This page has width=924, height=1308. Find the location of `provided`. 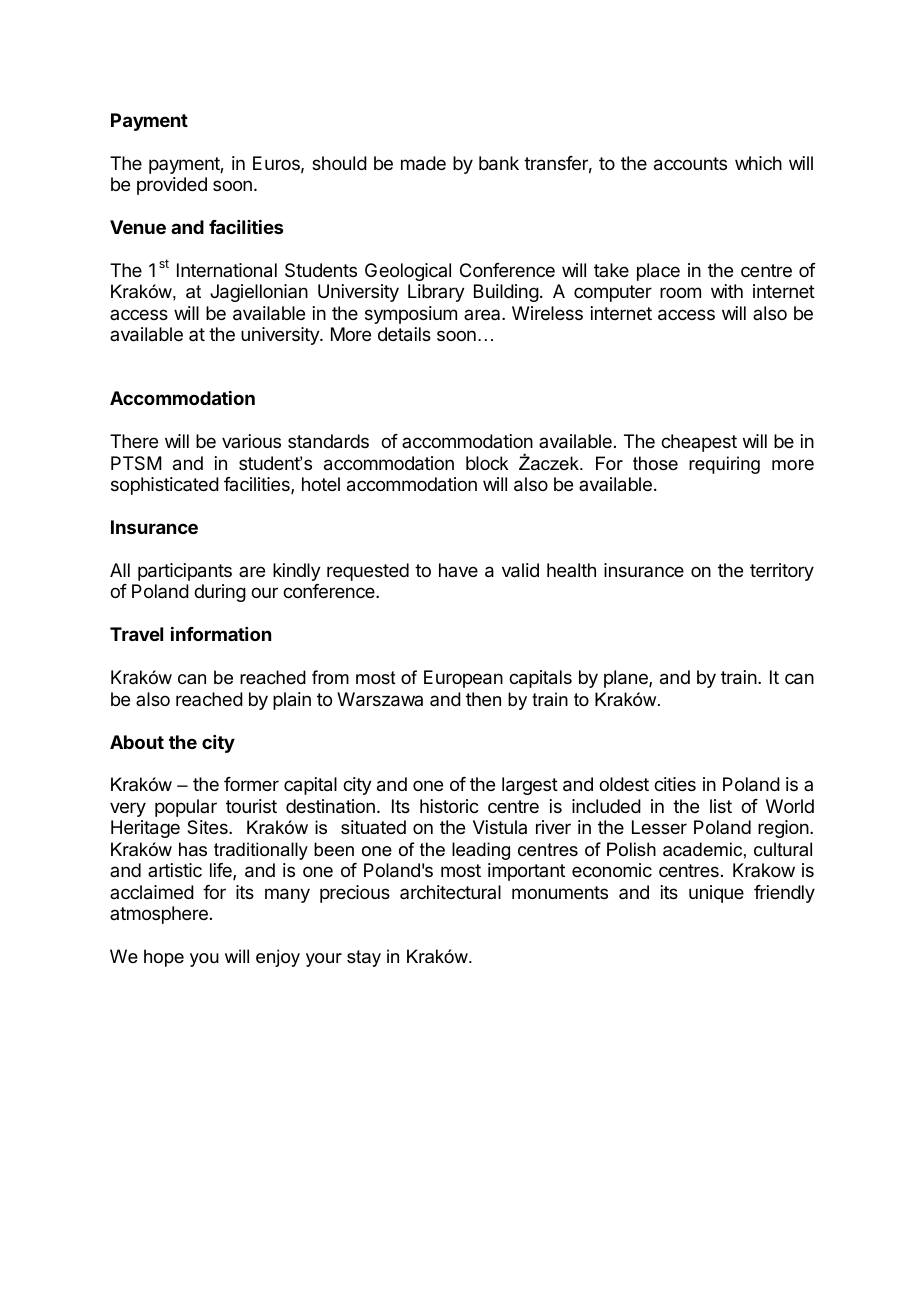

provided is located at coordinates (172, 186).
